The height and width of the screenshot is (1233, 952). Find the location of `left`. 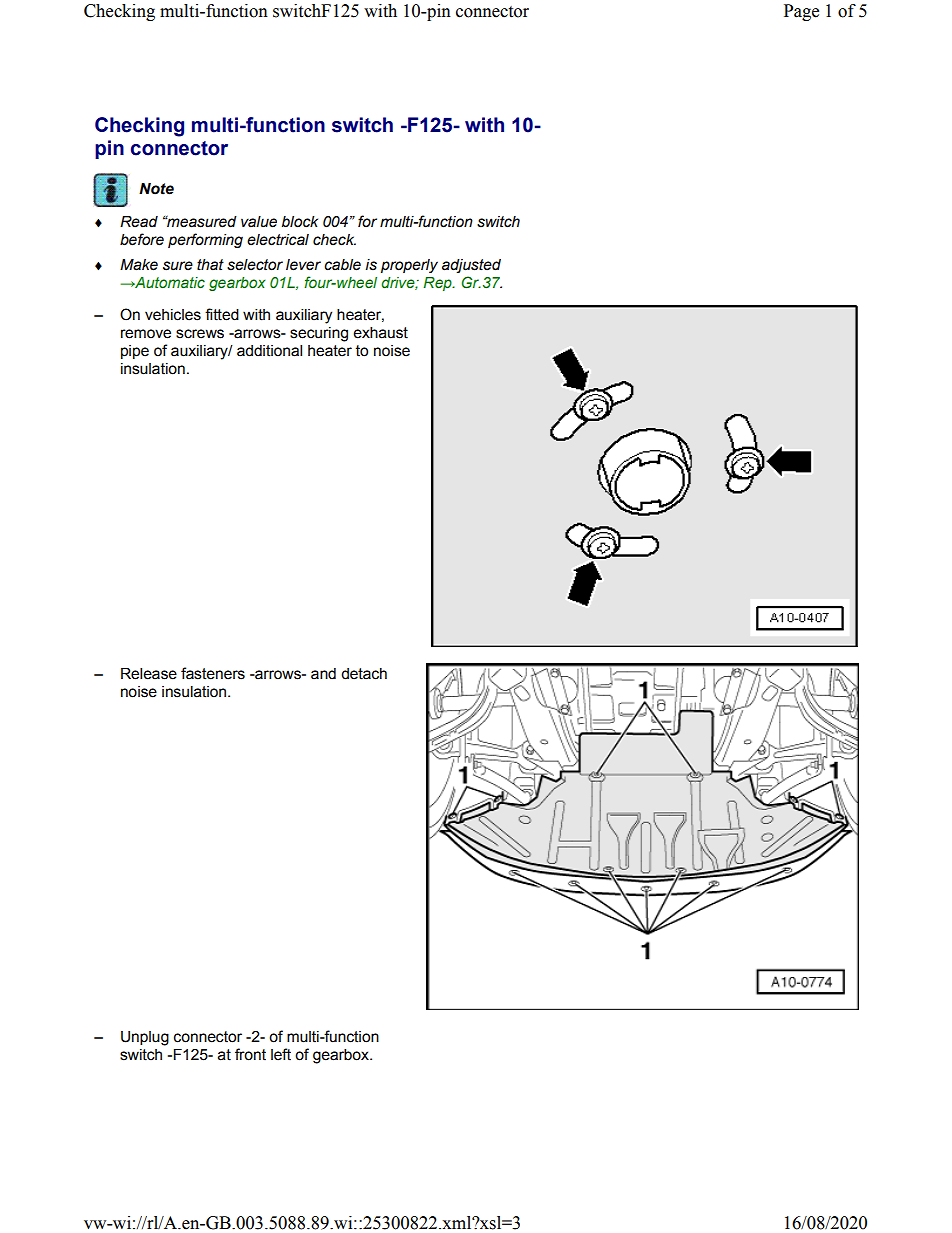

left is located at coordinates (281, 1054).
